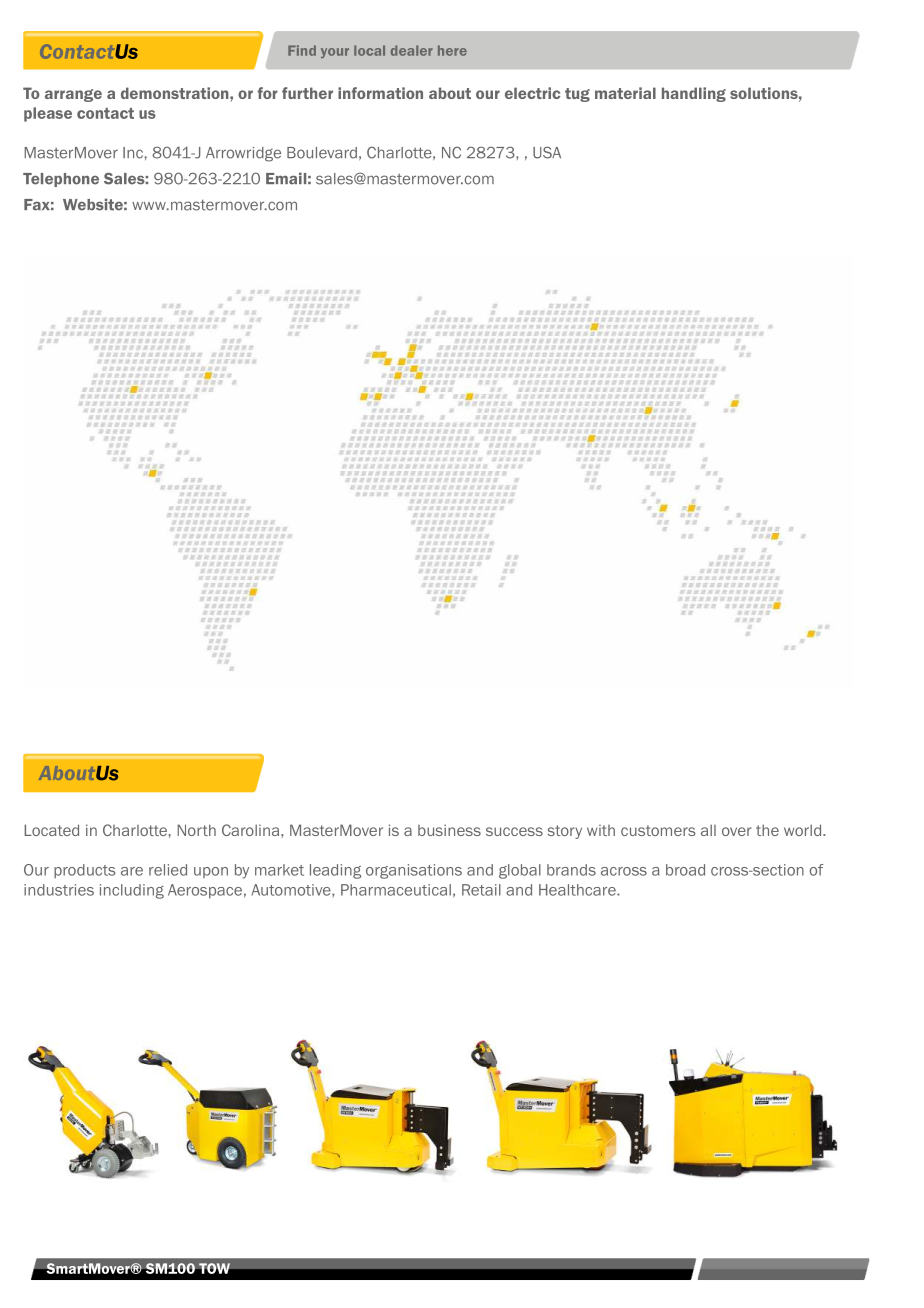 The image size is (924, 1308). What do you see at coordinates (168, 870) in the page?
I see `relied` at bounding box center [168, 870].
